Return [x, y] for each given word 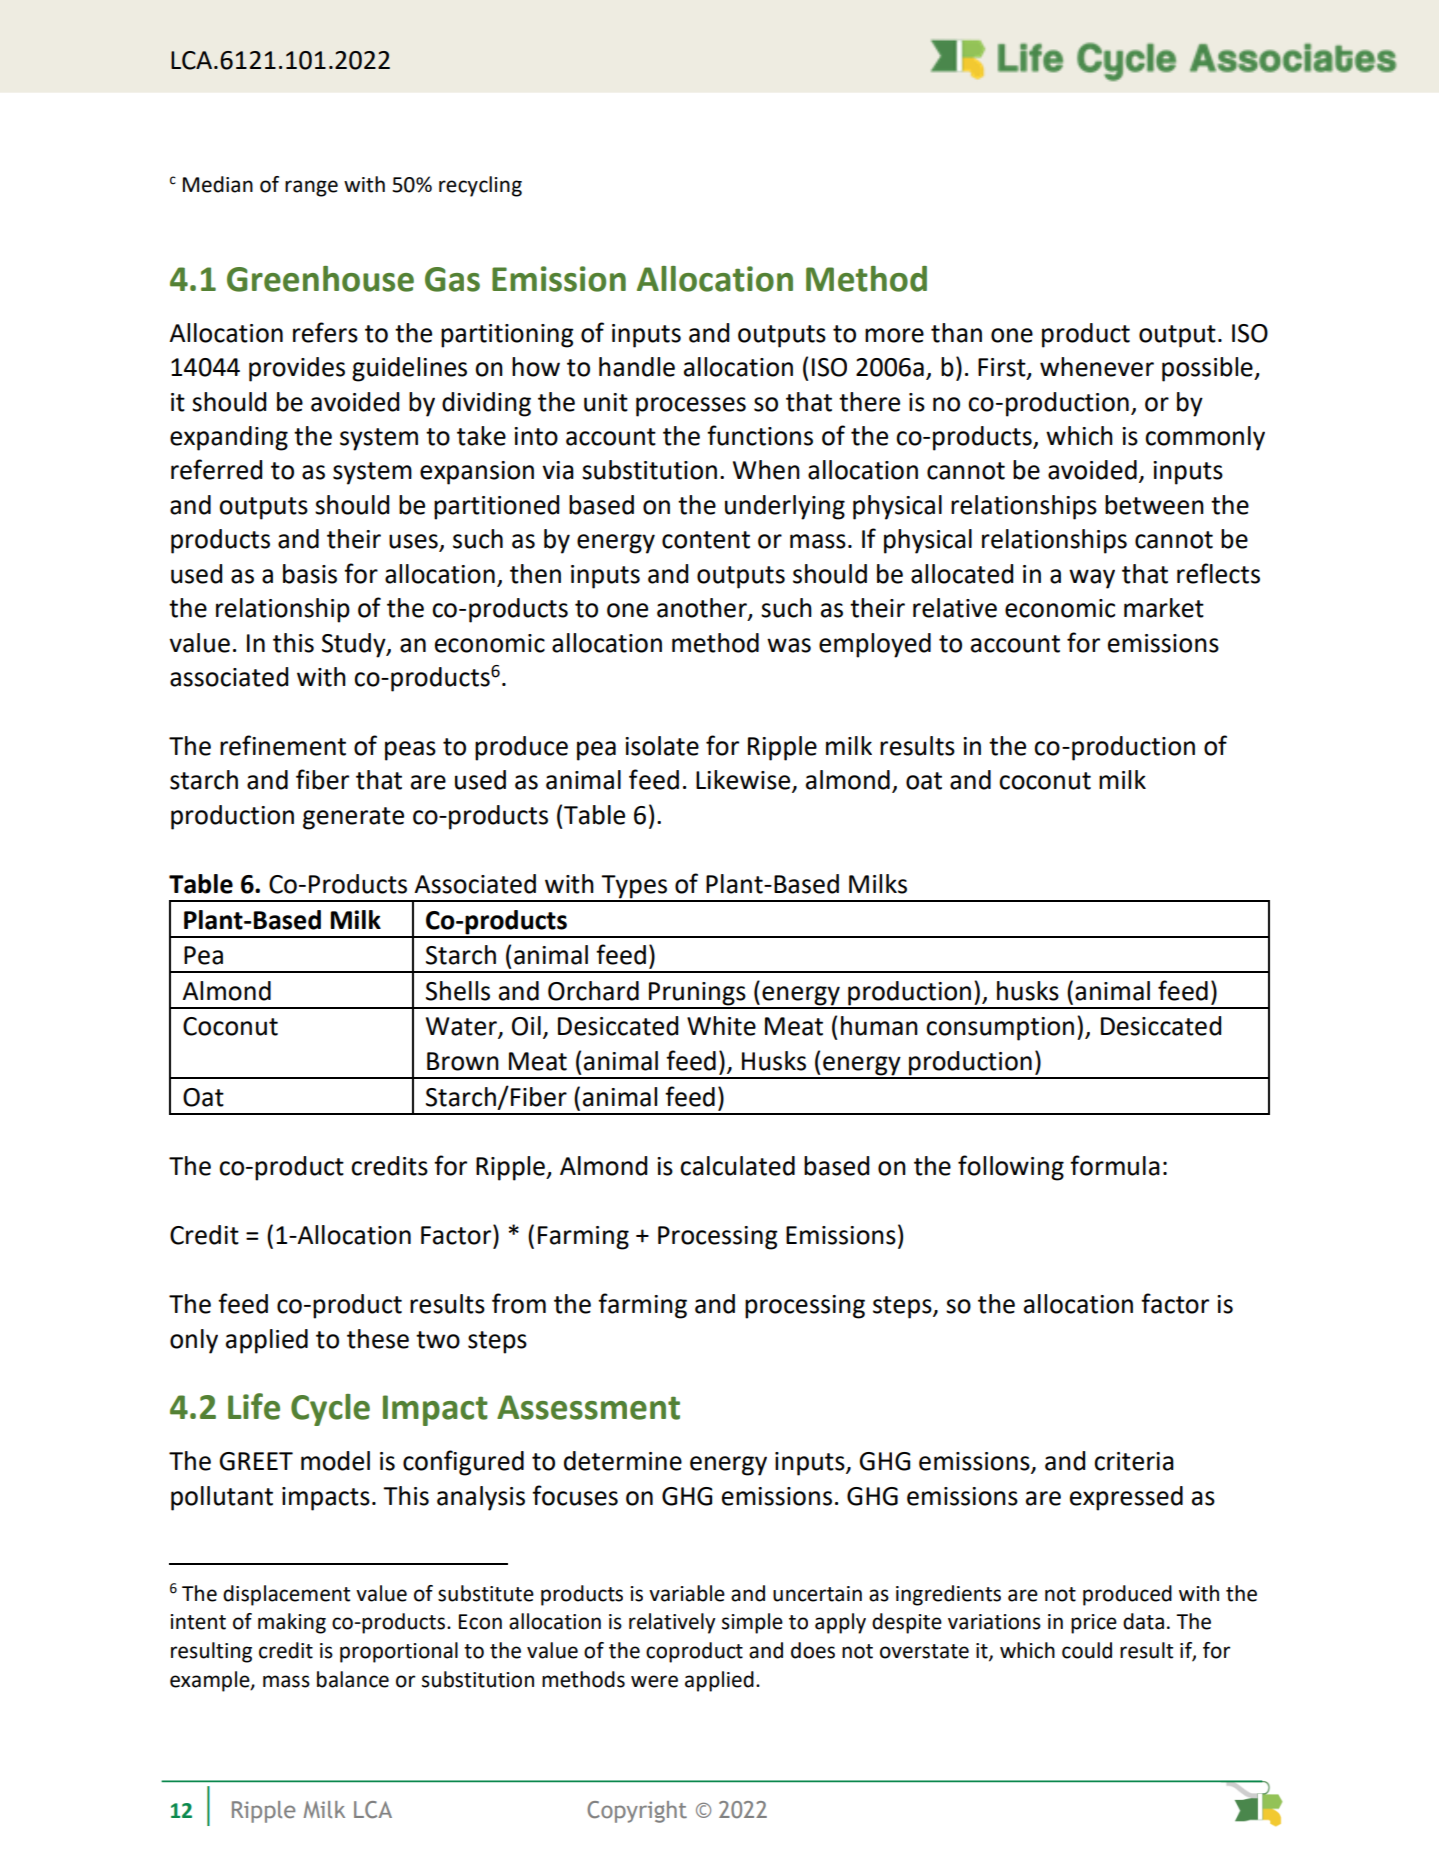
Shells [458, 991]
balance [353, 1679]
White [721, 1026]
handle [637, 367]
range [311, 188]
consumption [1000, 1029]
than [956, 333]
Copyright [637, 1812]
